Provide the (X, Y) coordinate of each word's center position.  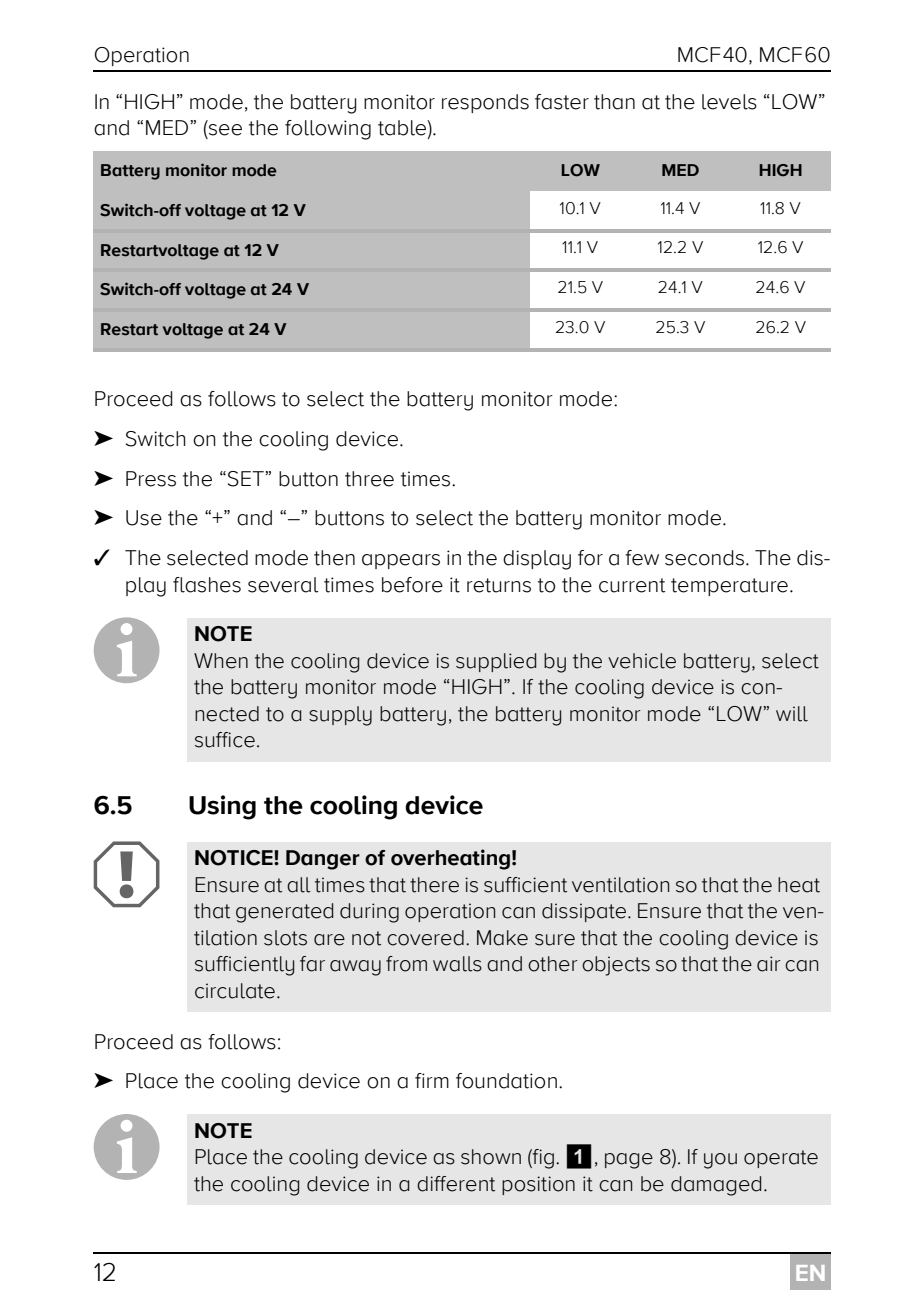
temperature (729, 587)
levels (729, 102)
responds (485, 103)
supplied (496, 662)
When (221, 661)
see (225, 130)
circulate (235, 991)
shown (491, 1157)
